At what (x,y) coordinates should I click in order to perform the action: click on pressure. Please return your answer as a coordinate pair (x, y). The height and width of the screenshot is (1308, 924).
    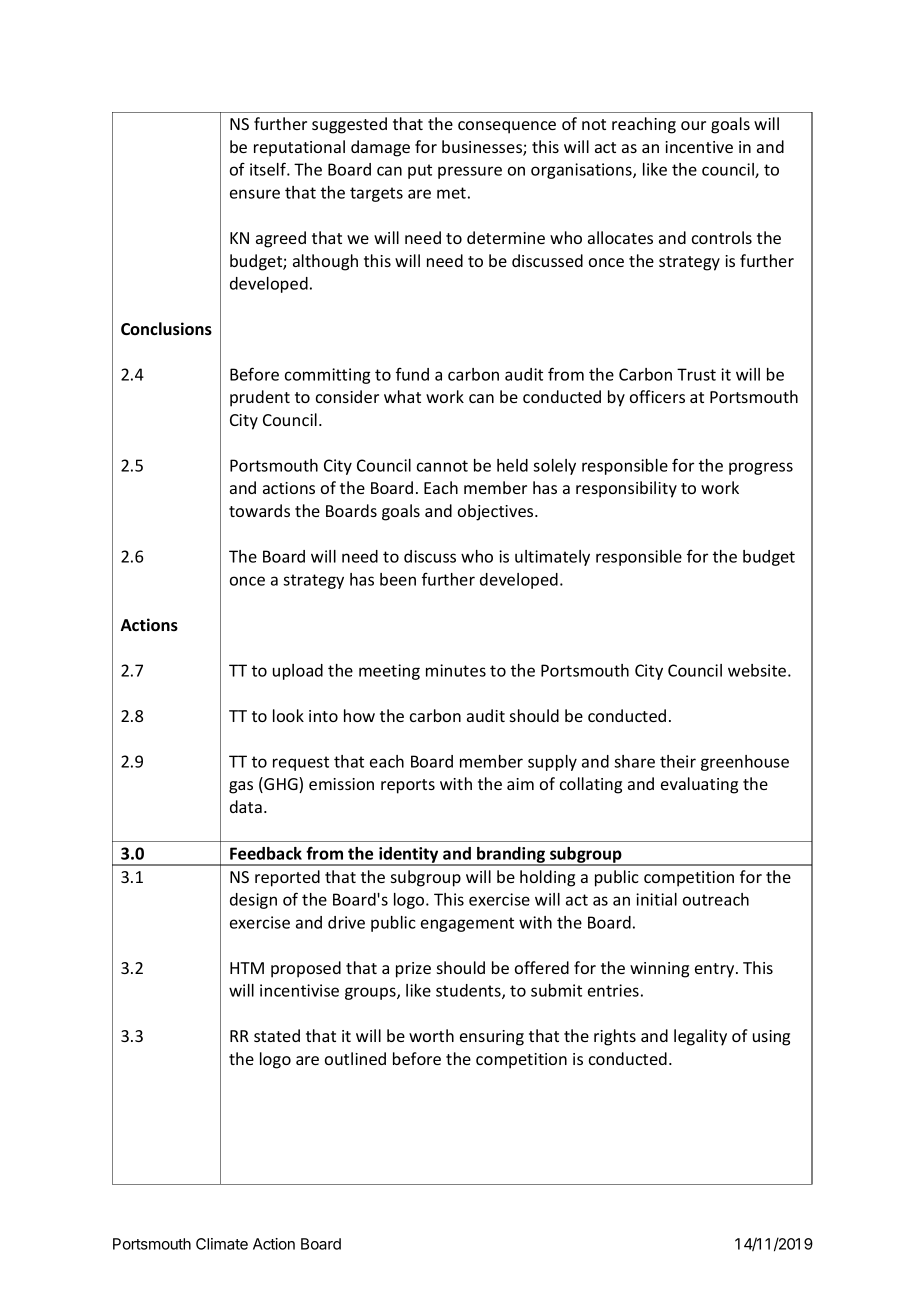
    Looking at the image, I should click on (470, 172).
